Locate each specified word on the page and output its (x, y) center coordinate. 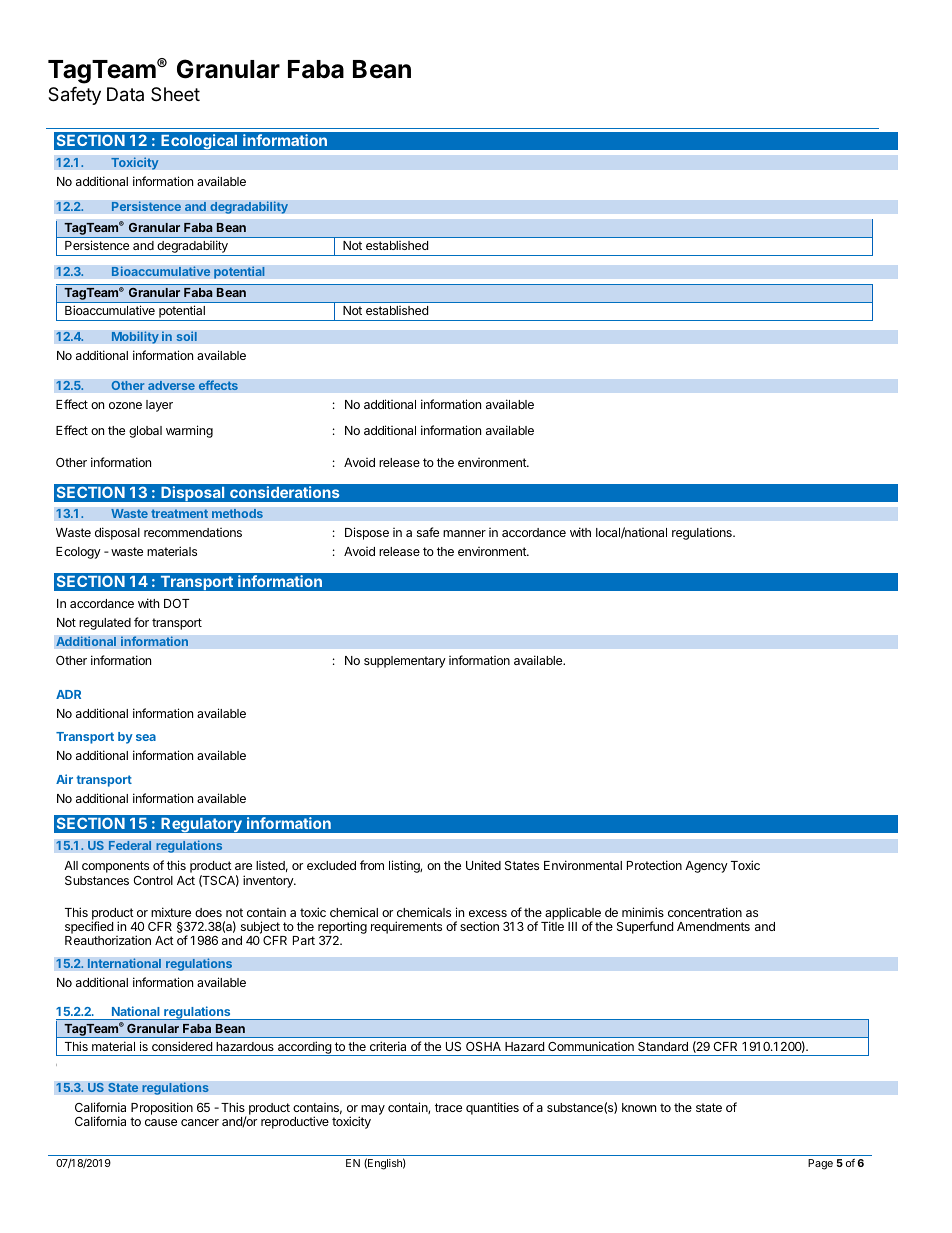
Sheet (175, 94)
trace (448, 1107)
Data (125, 94)
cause (161, 1122)
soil (186, 336)
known (639, 1107)
